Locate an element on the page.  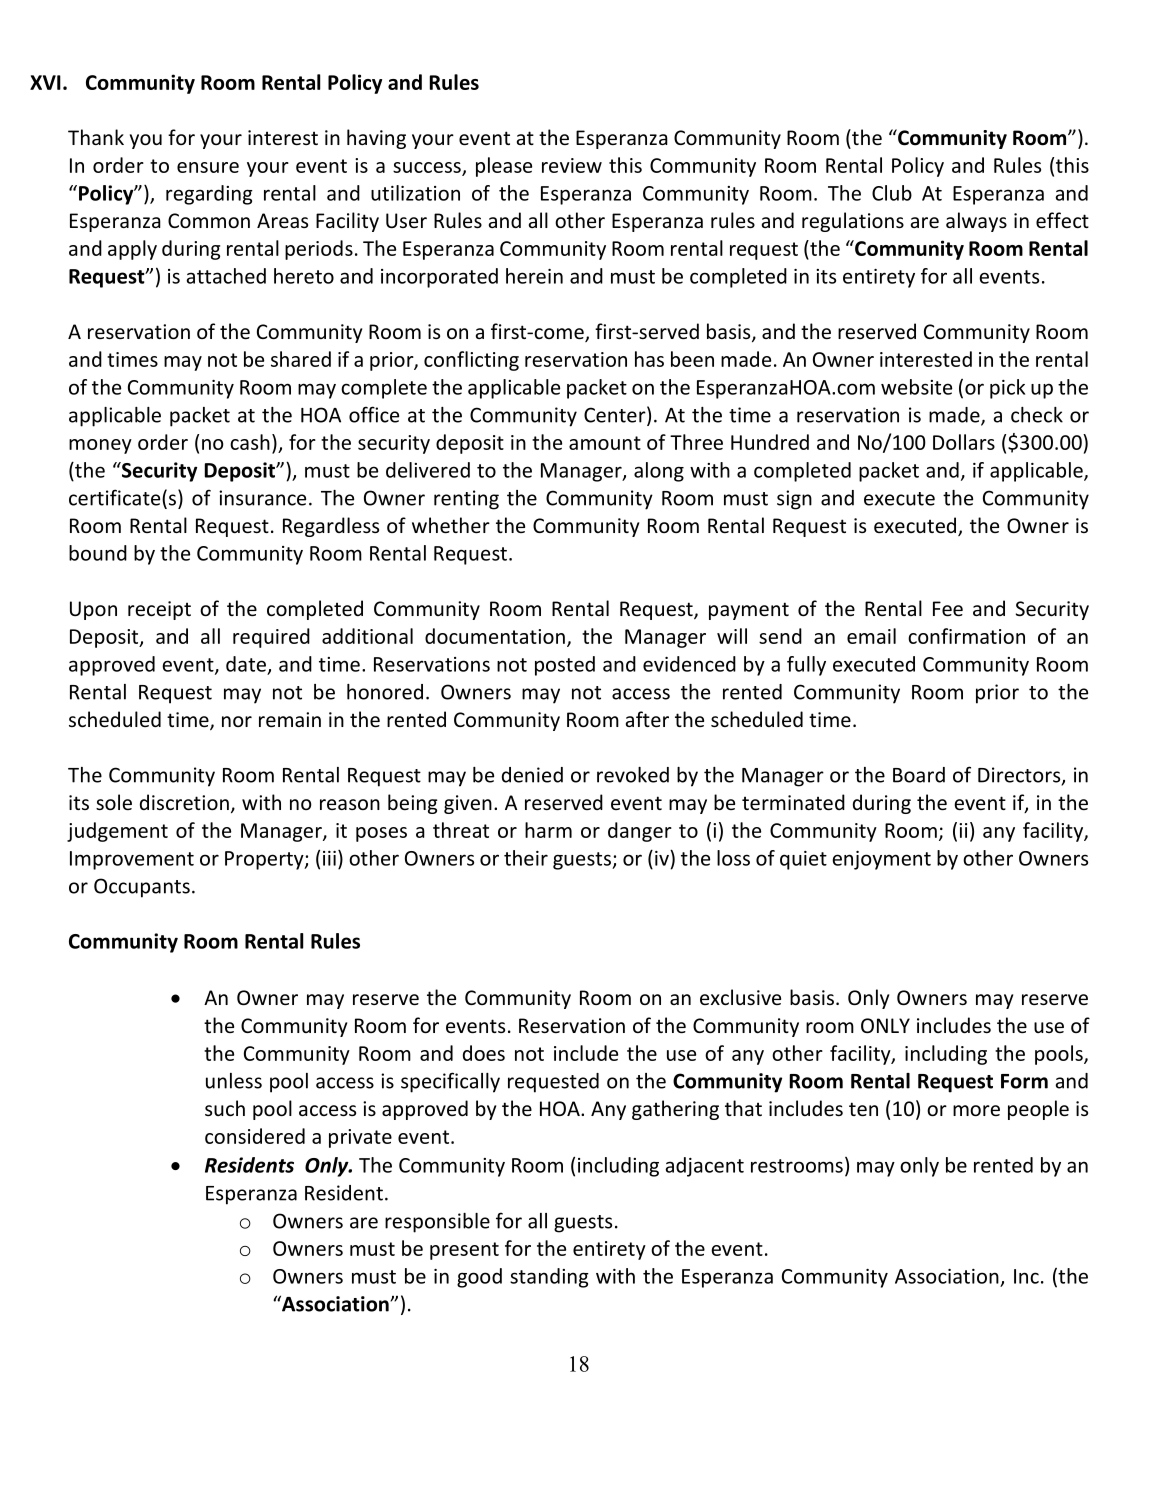
Club is located at coordinates (892, 193).
